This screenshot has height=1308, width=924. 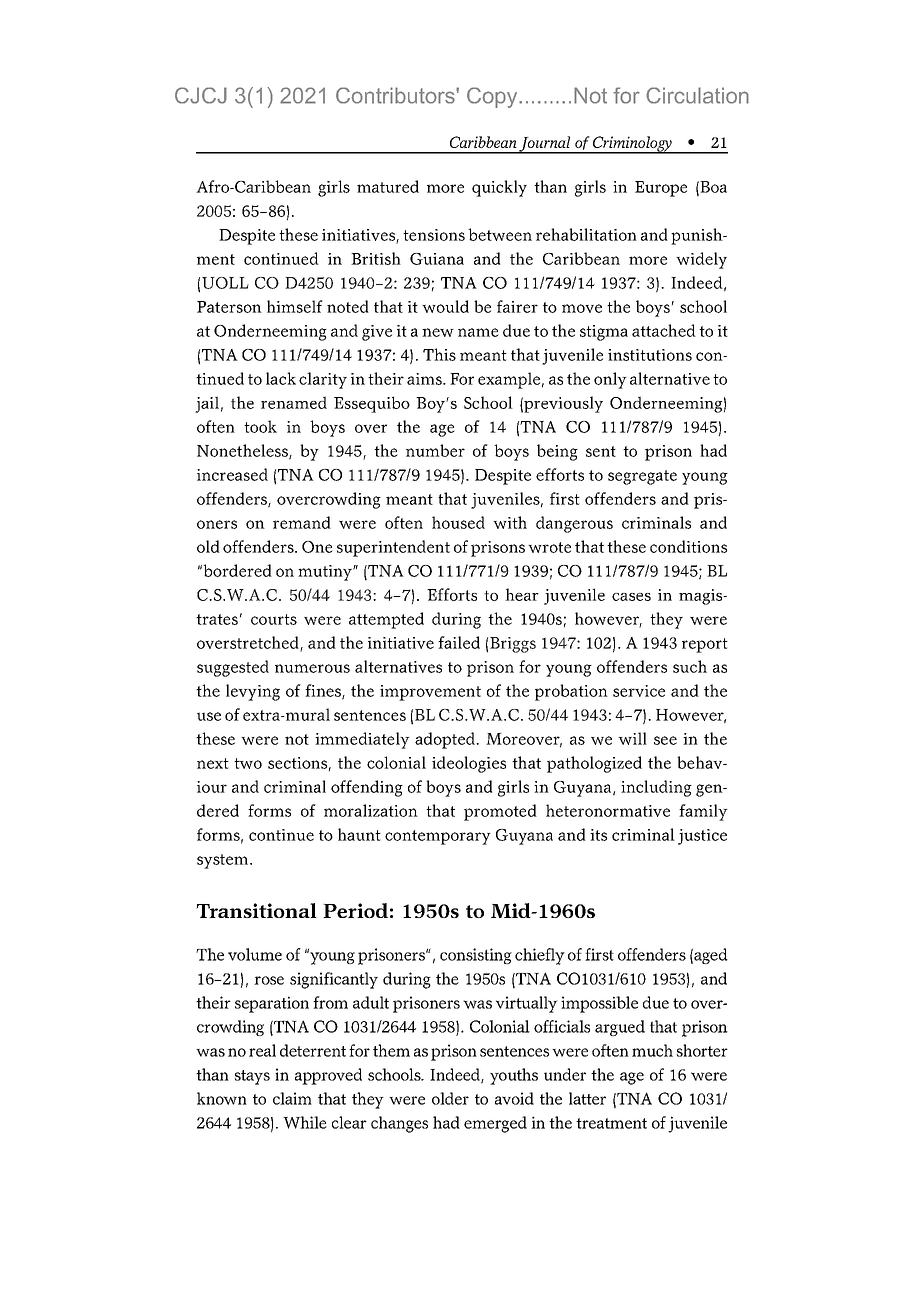 What do you see at coordinates (396, 95) in the screenshot?
I see `Contributors` at bounding box center [396, 95].
